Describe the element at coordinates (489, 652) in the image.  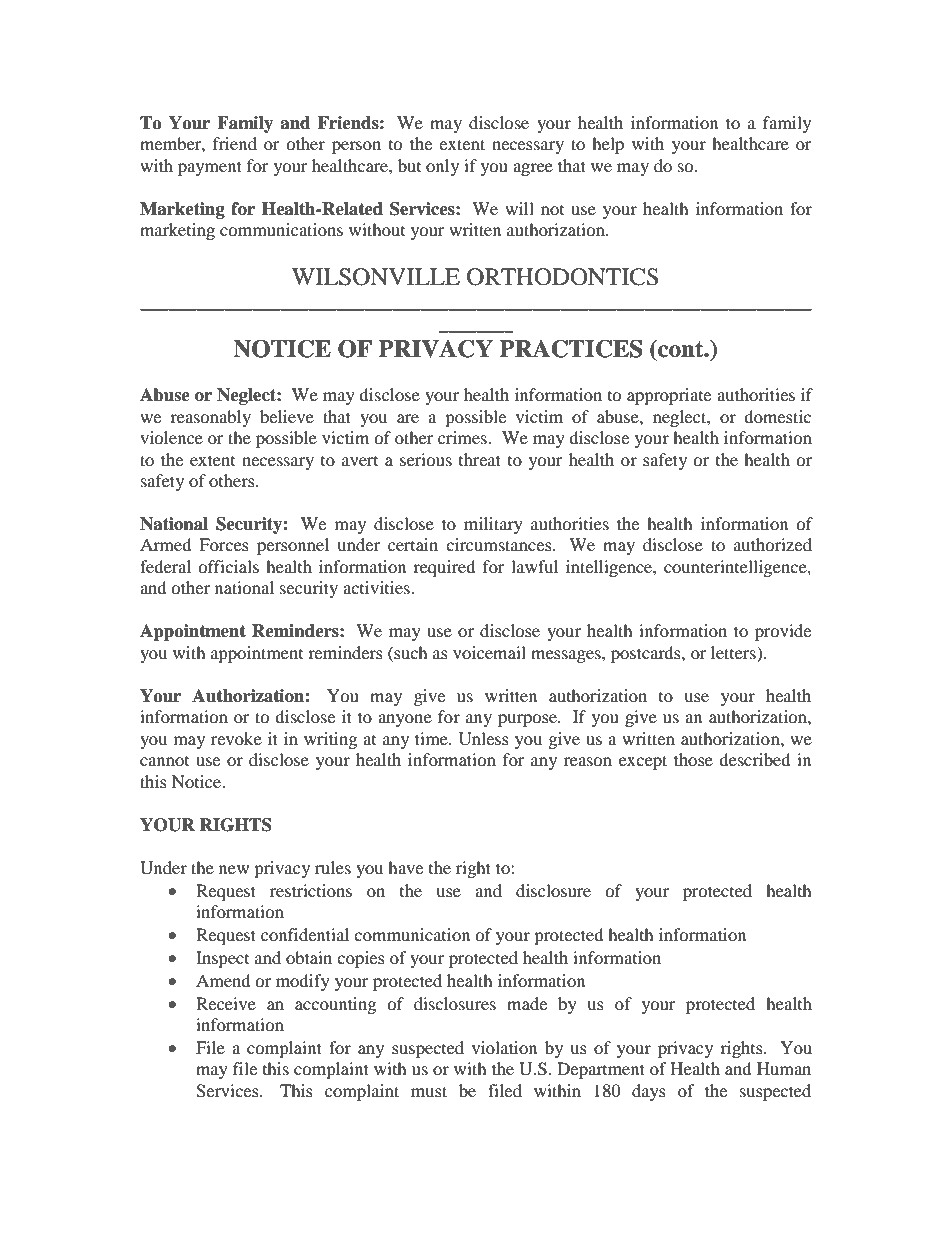
I see `voicemail` at that location.
